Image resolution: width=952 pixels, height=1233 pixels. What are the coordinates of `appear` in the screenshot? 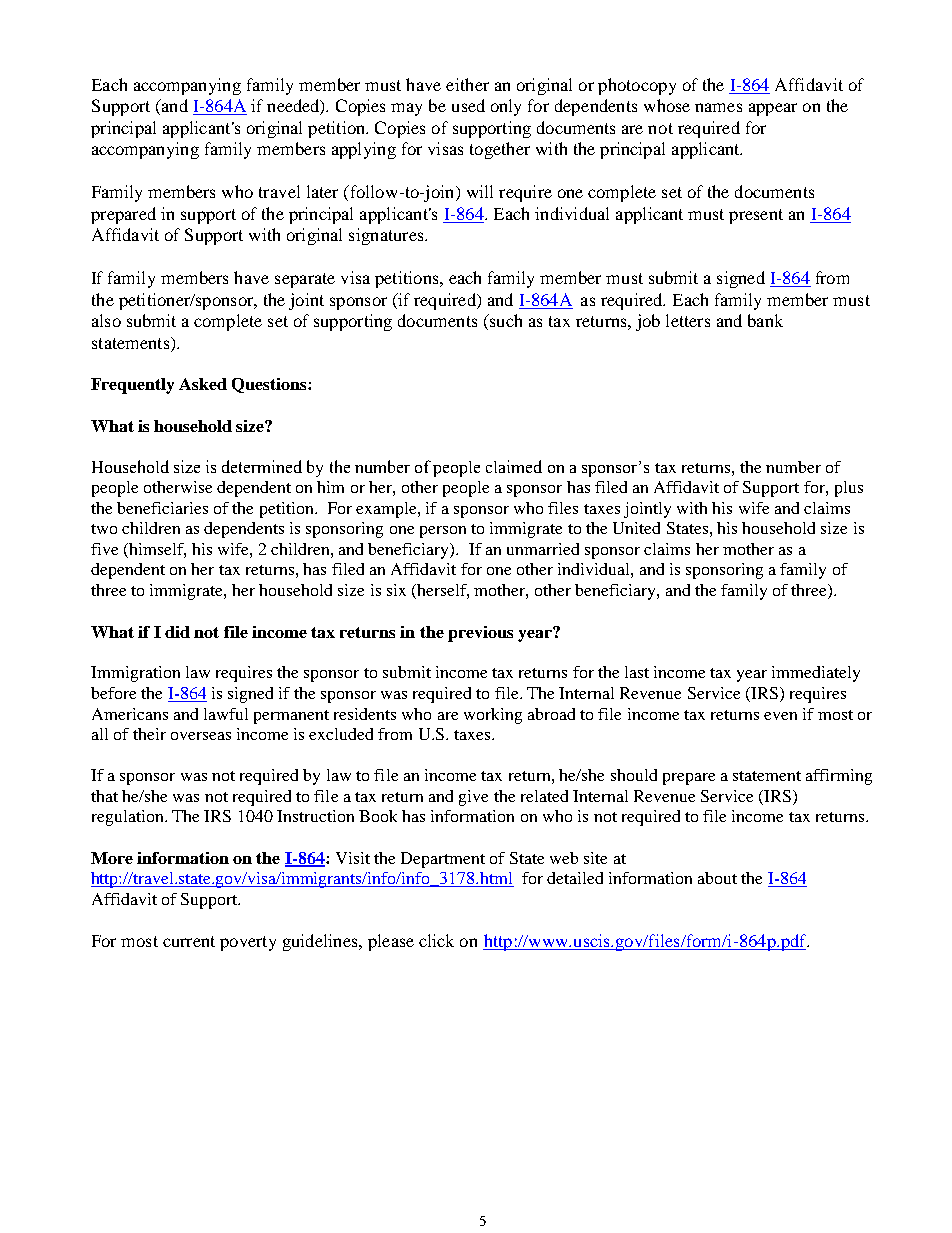 It's located at (773, 109).
